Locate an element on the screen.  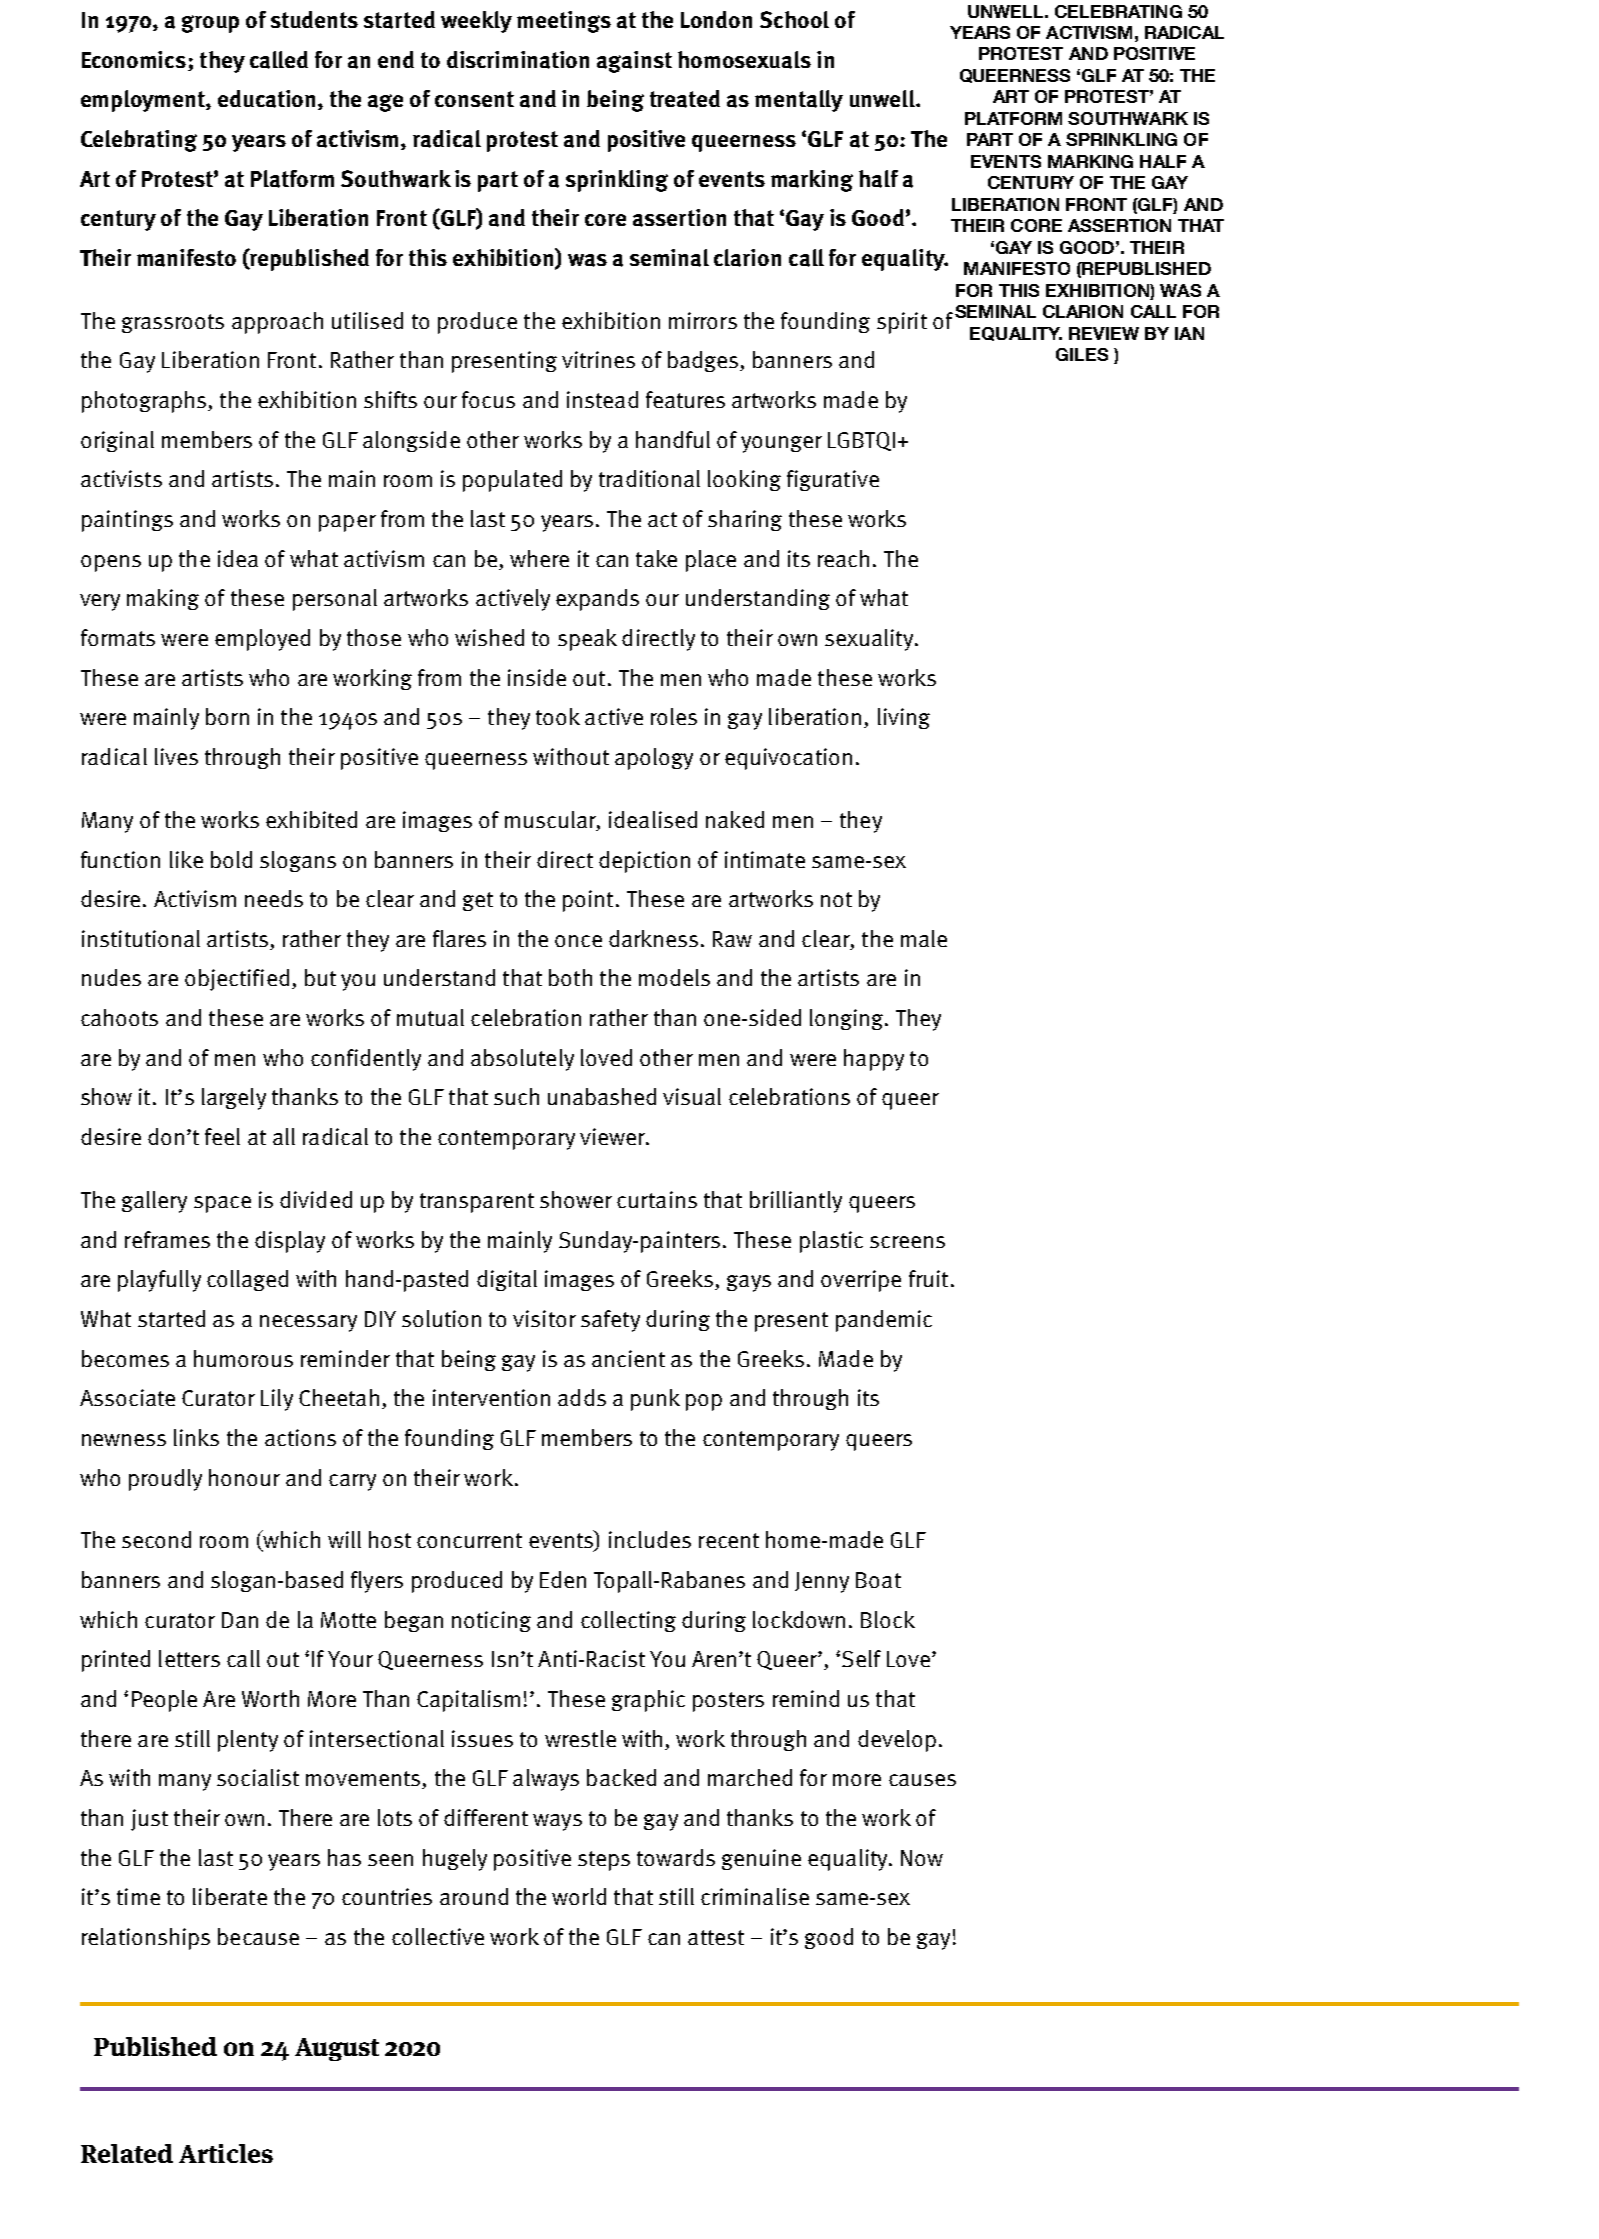
Now is located at coordinates (922, 1858).
